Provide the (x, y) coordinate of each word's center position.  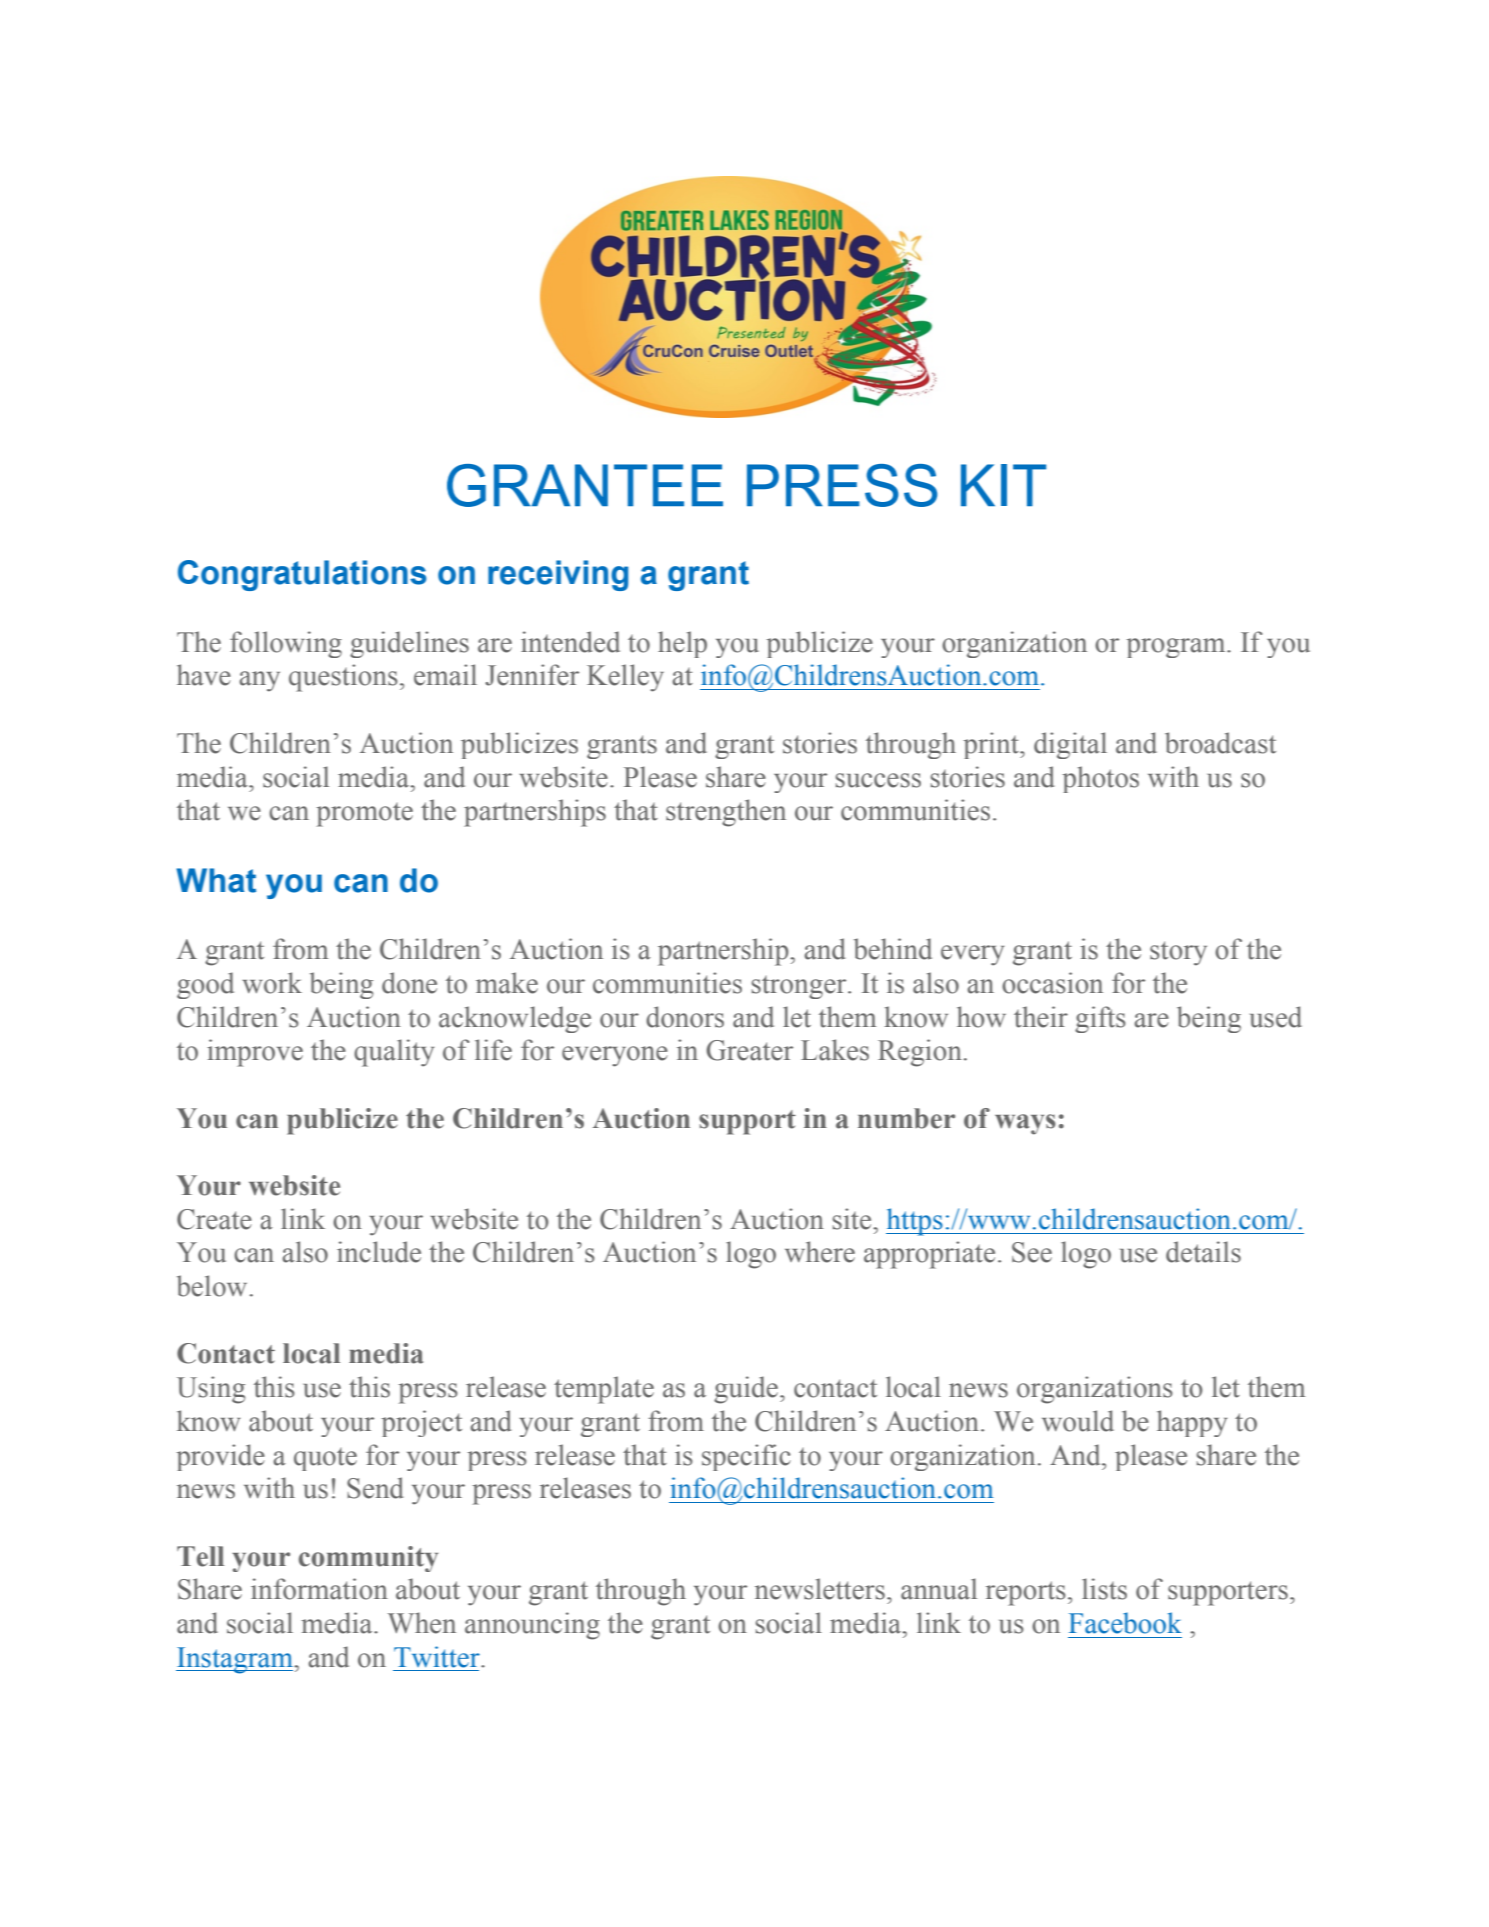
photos (1100, 779)
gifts (1100, 1019)
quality (394, 1053)
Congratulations (302, 575)
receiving (558, 575)
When (421, 1623)
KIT (1003, 485)
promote (364, 815)
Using (211, 1390)
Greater (749, 1050)
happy (1192, 1423)
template (604, 1390)
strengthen (726, 813)
